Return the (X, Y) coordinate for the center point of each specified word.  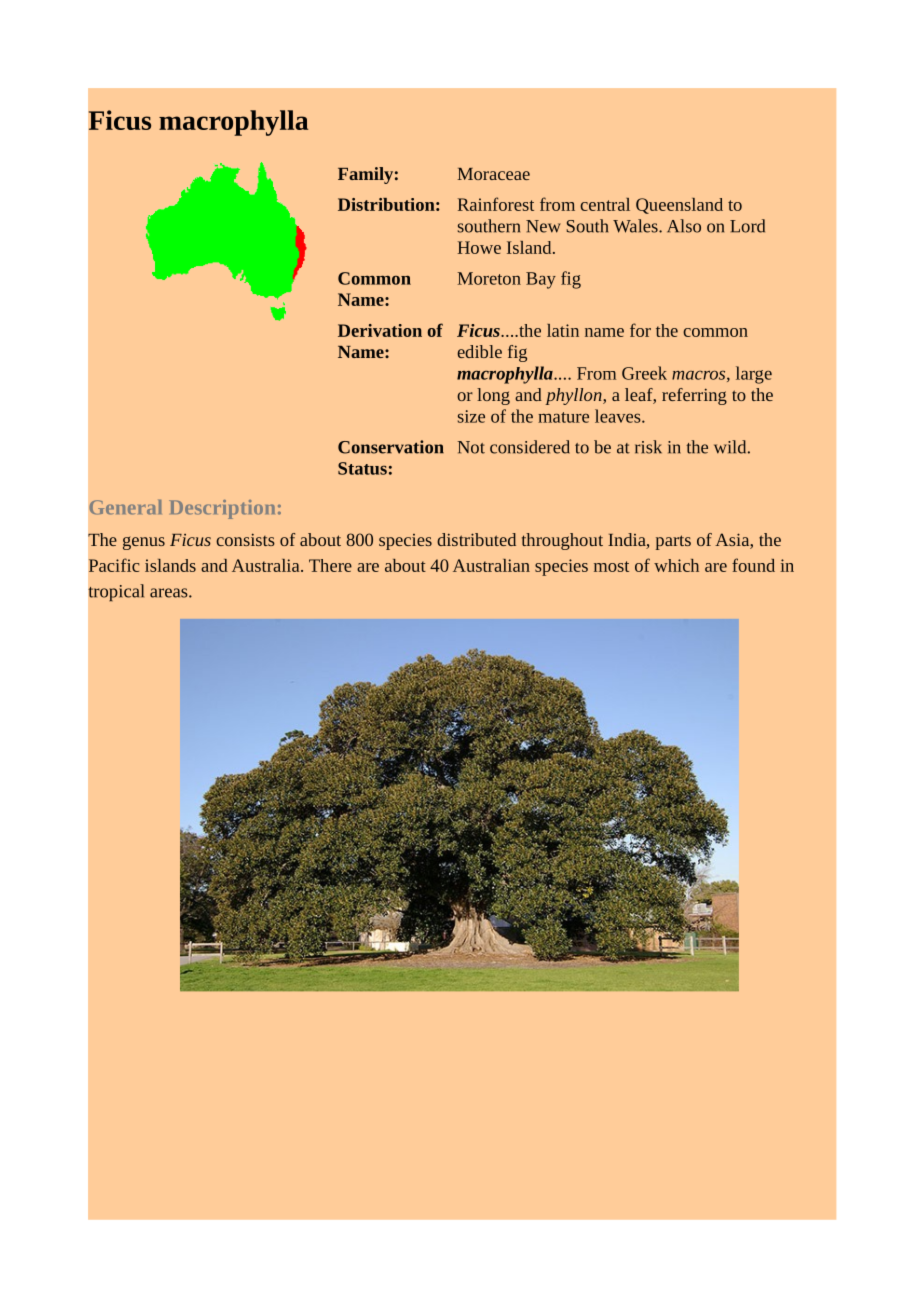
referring (694, 396)
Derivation (380, 330)
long (493, 396)
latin (563, 330)
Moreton (489, 278)
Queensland (679, 206)
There (330, 565)
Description (222, 509)
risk (648, 447)
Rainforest (496, 204)
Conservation (391, 447)
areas (170, 593)
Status (362, 468)
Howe (479, 247)
